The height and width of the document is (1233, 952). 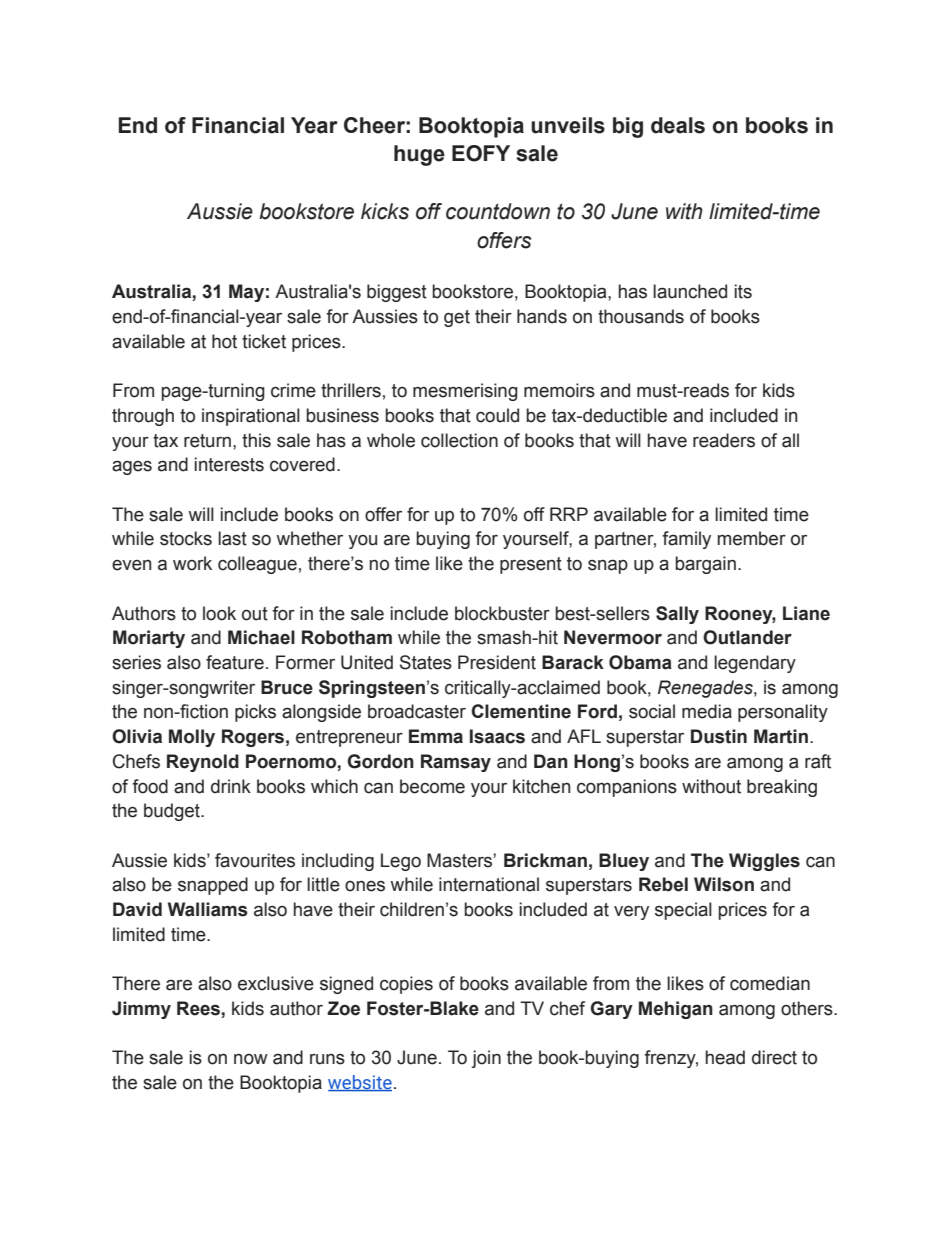 What do you see at coordinates (724, 440) in the document?
I see `readers` at bounding box center [724, 440].
